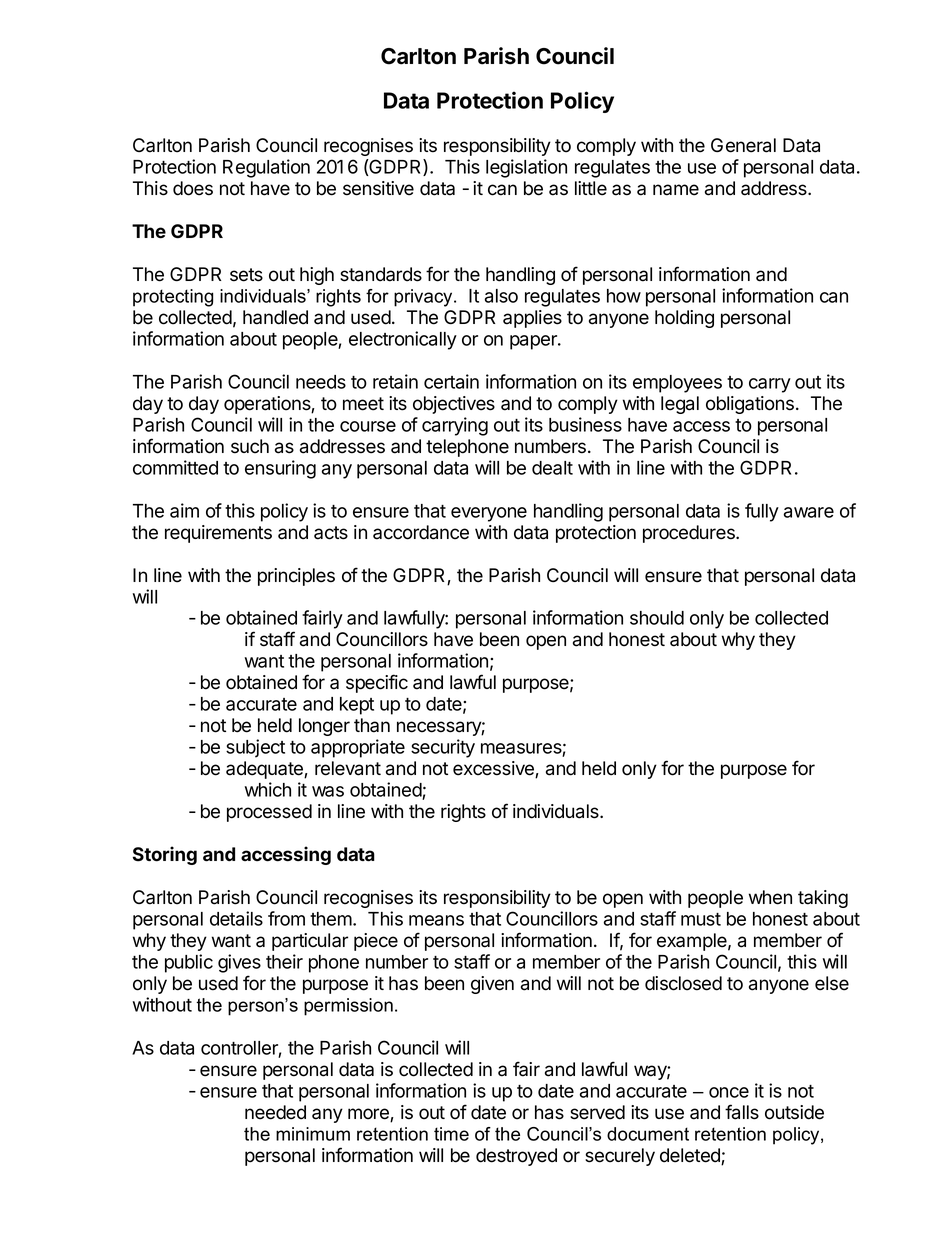 This image has height=1233, width=952. What do you see at coordinates (266, 168) in the image?
I see `Regulation` at bounding box center [266, 168].
